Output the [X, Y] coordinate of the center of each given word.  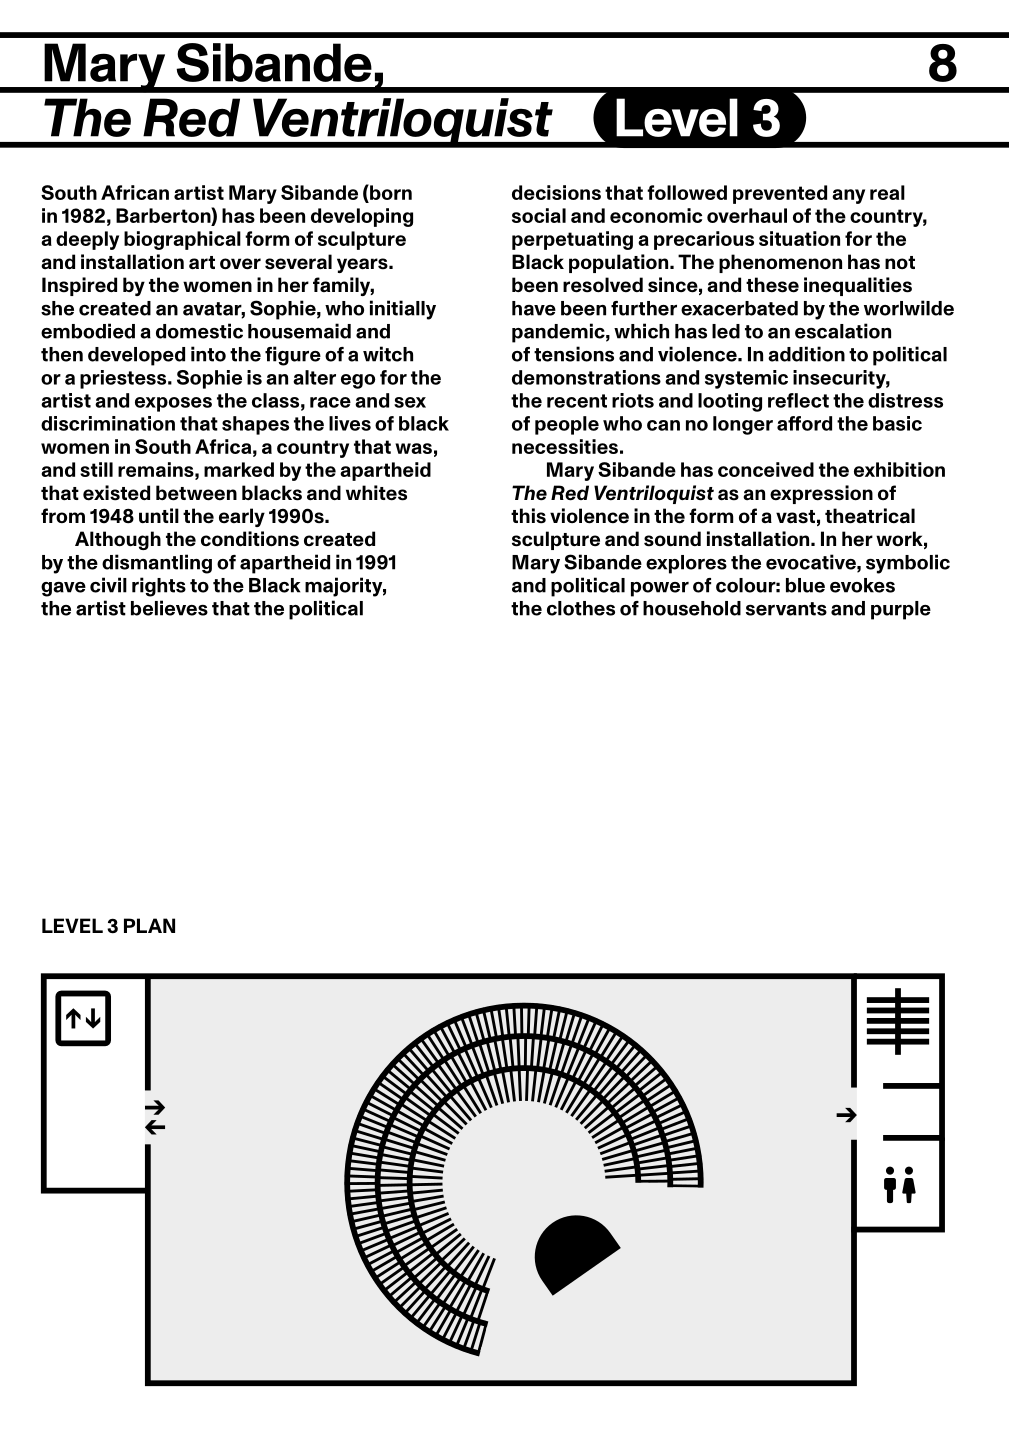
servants [786, 609]
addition [806, 354]
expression [821, 494]
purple [901, 610]
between [196, 493]
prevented [780, 194]
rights [159, 587]
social [539, 215]
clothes [581, 608]
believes [169, 608]
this [528, 516]
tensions [574, 354]
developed [136, 356]
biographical [182, 240]
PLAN [149, 925]
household [692, 608]
